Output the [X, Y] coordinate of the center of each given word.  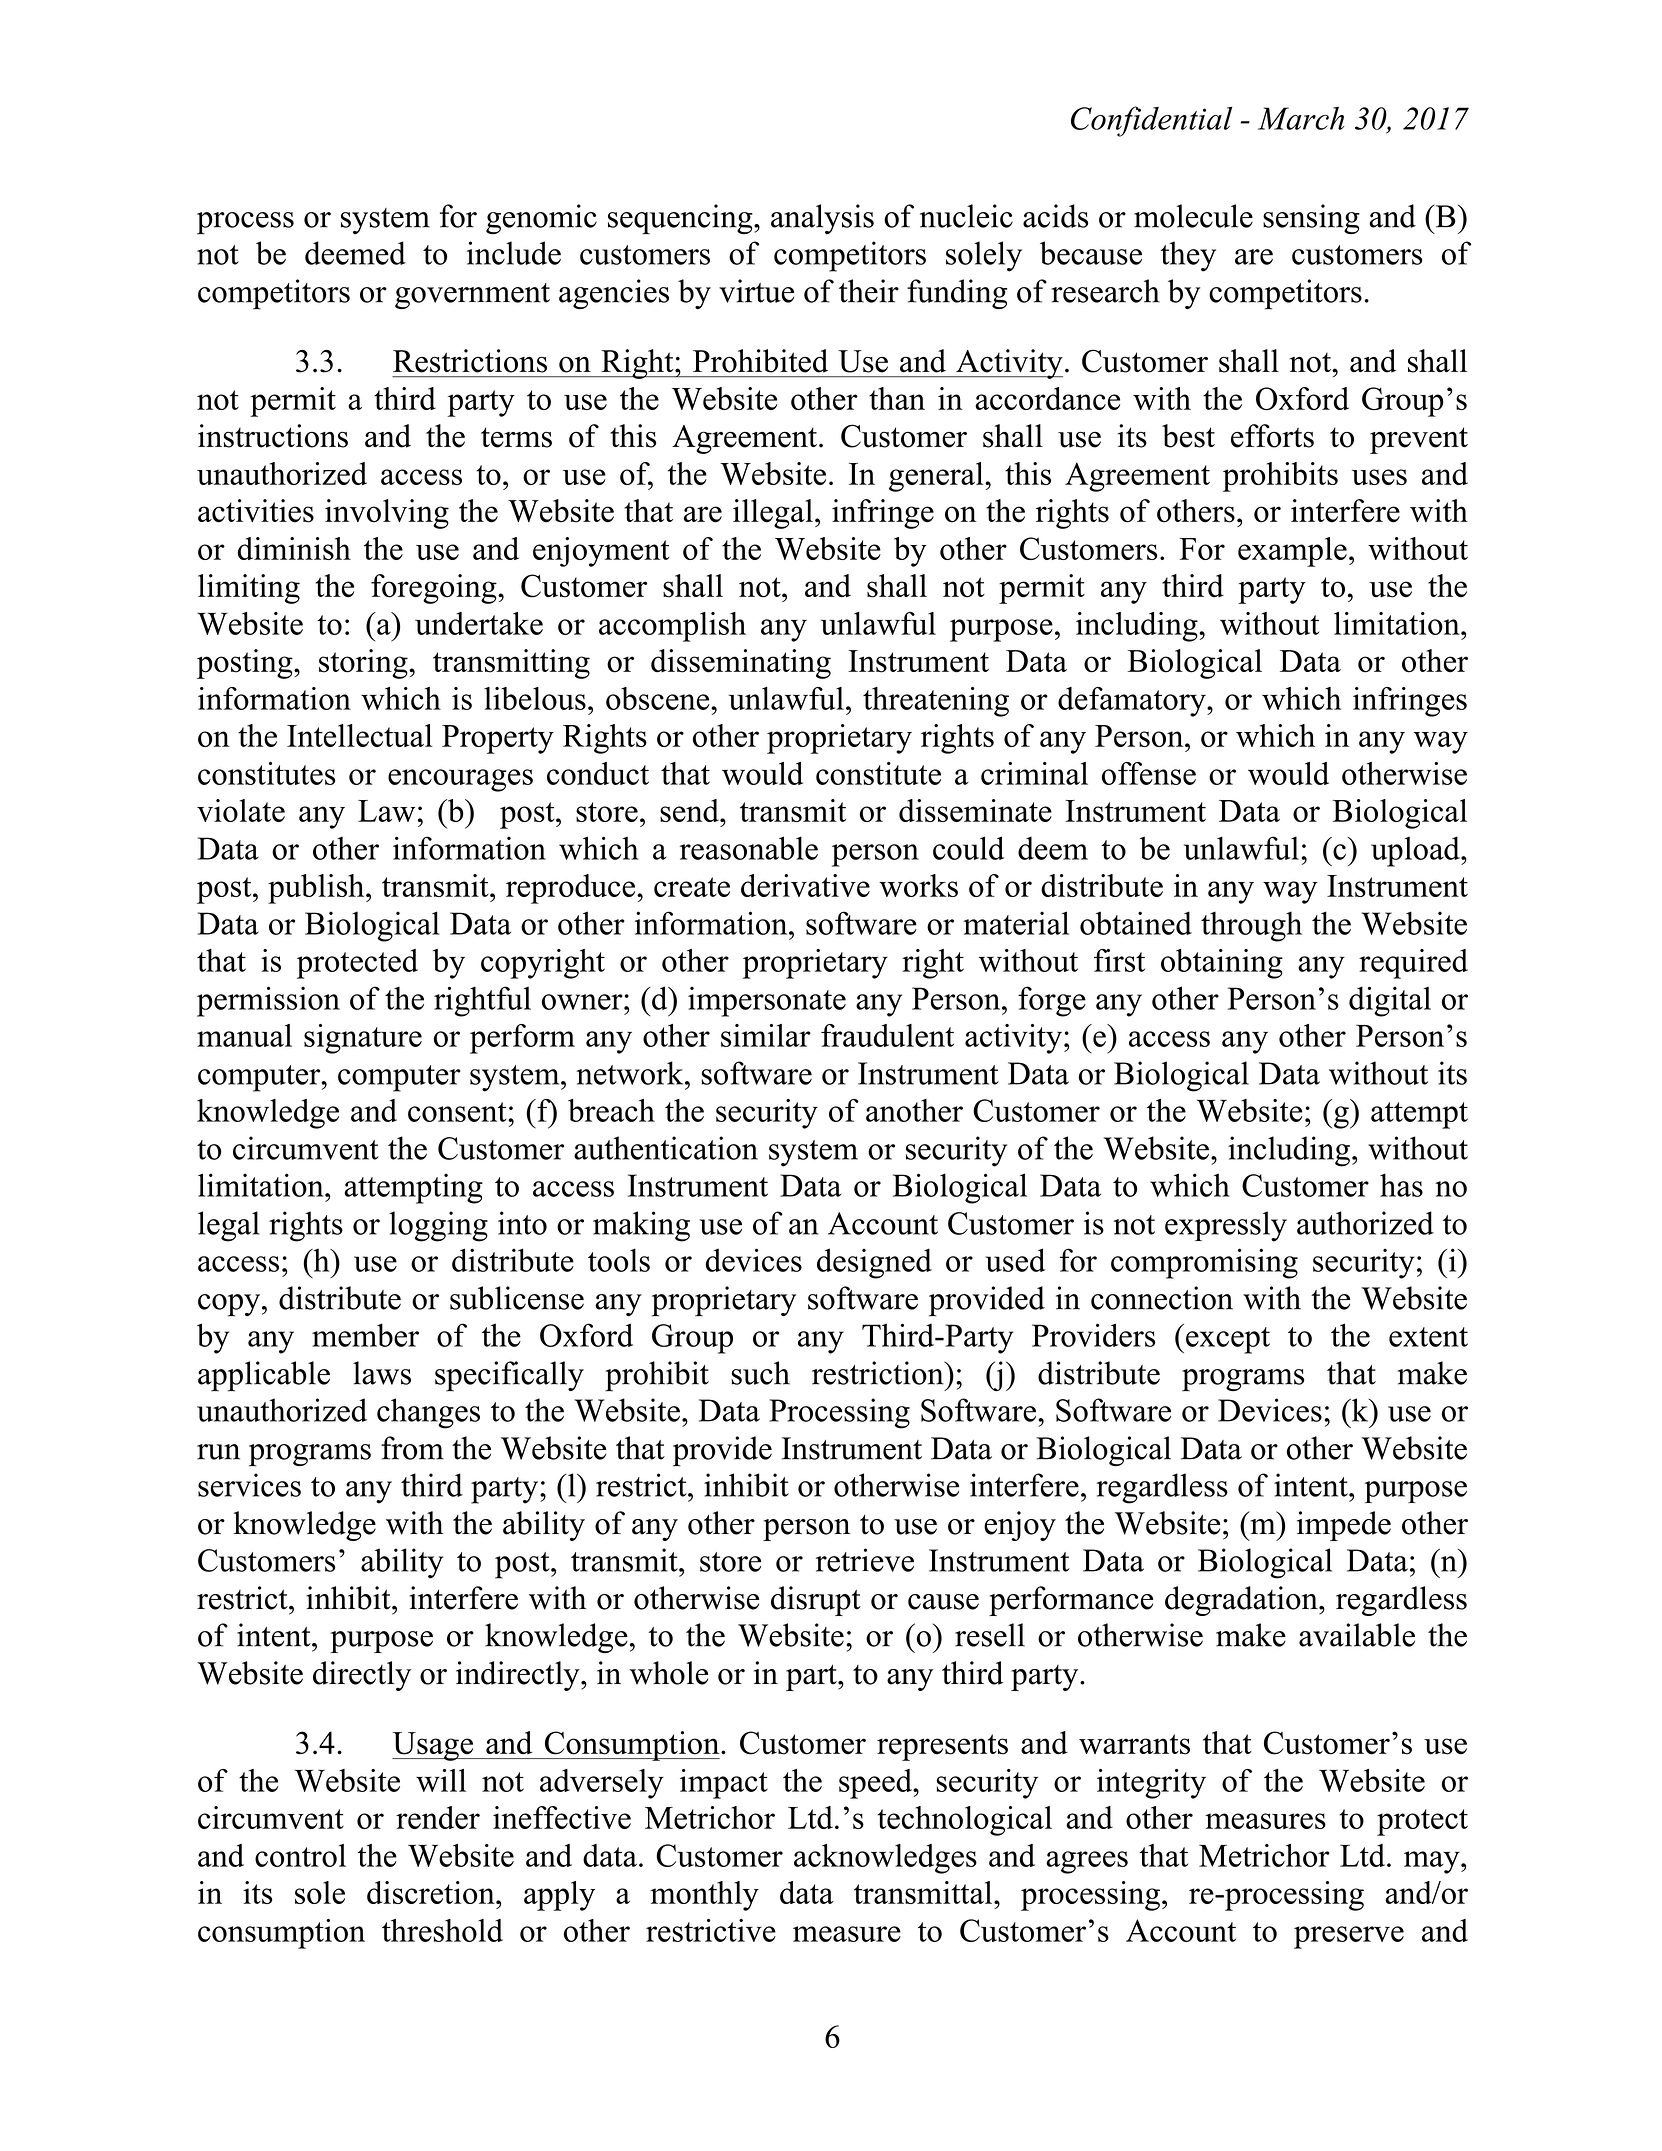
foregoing [435, 589]
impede [1344, 1526]
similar [766, 1035]
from [412, 1448]
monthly [704, 1896]
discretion [432, 1892]
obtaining [1222, 964]
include [514, 253]
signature [363, 1039]
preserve [1349, 1937]
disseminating [741, 664]
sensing [1311, 219]
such [761, 1373]
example [1292, 552]
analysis [822, 219]
